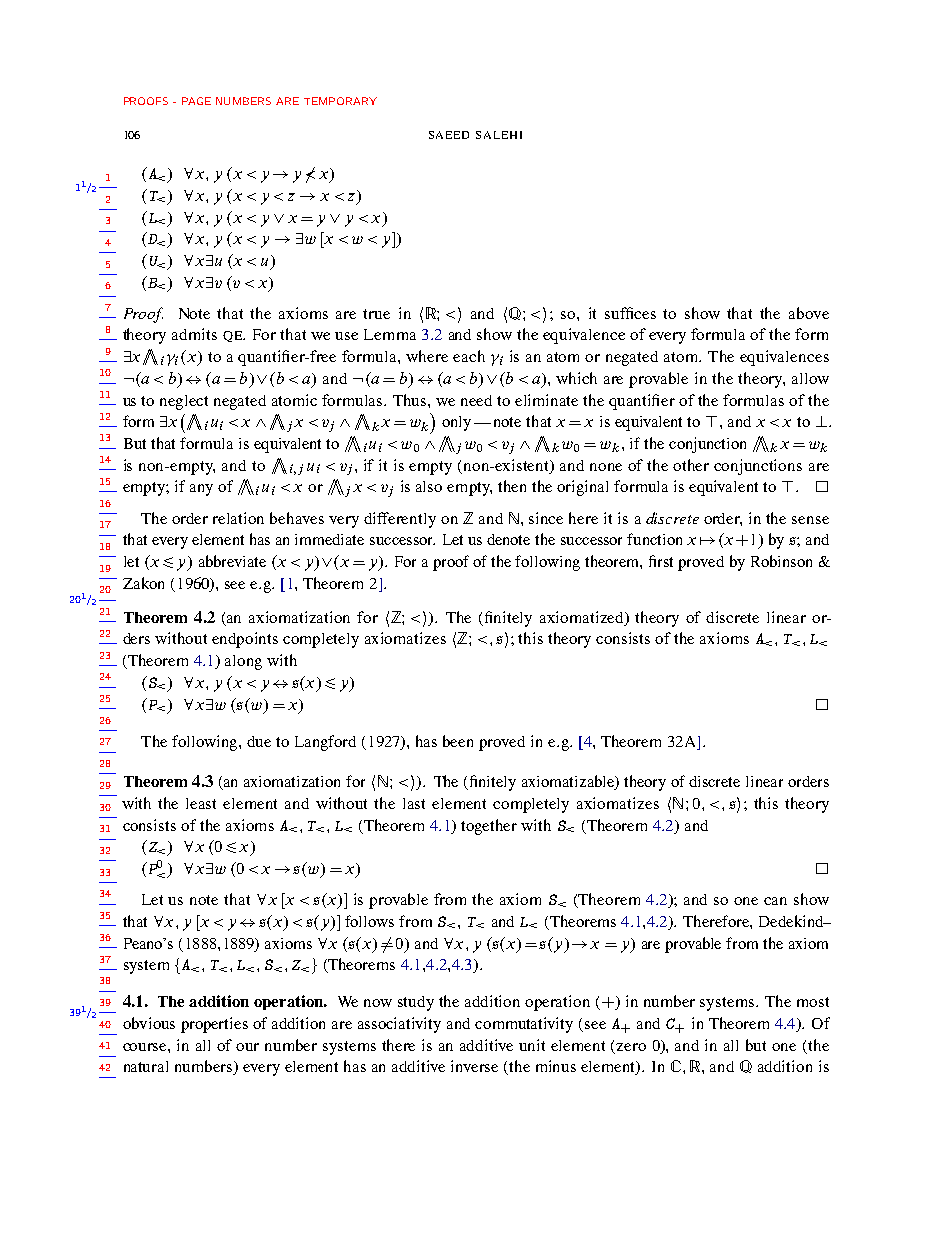  Describe the element at coordinates (214, 1025) in the screenshot. I see `properties` at that location.
